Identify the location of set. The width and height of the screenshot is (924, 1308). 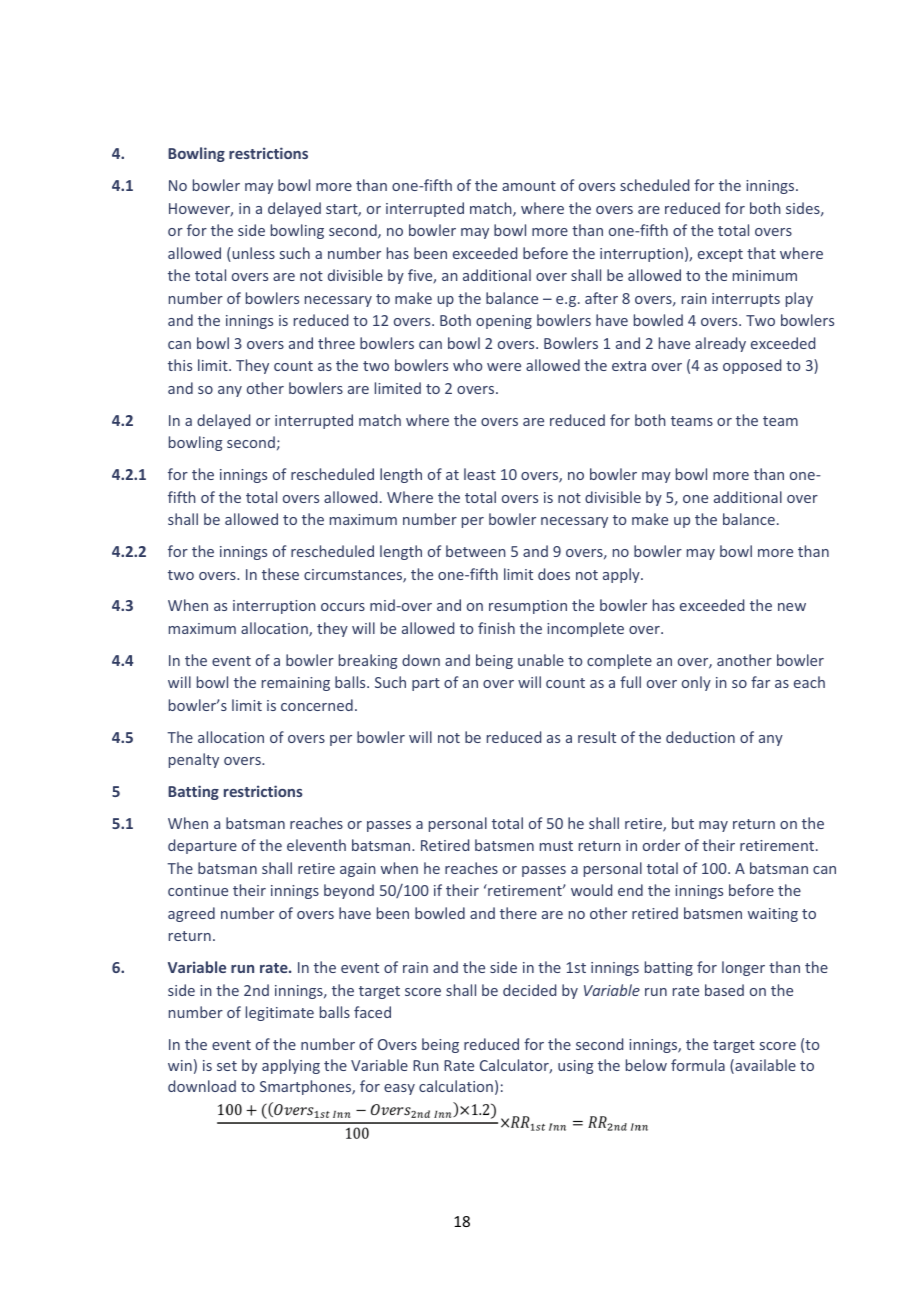
(227, 1066).
